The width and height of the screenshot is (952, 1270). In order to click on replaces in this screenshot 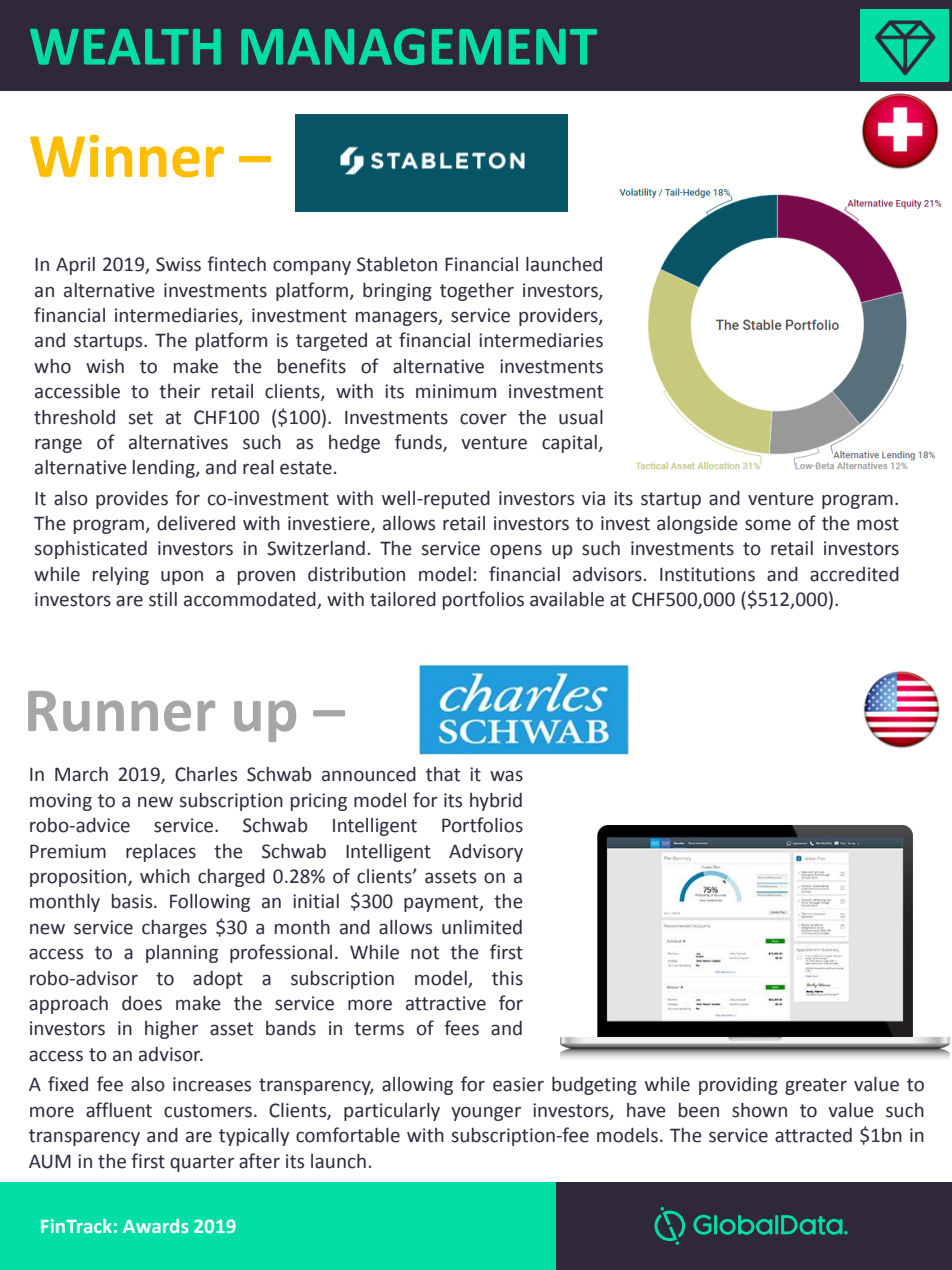, I will do `click(161, 853)`.
